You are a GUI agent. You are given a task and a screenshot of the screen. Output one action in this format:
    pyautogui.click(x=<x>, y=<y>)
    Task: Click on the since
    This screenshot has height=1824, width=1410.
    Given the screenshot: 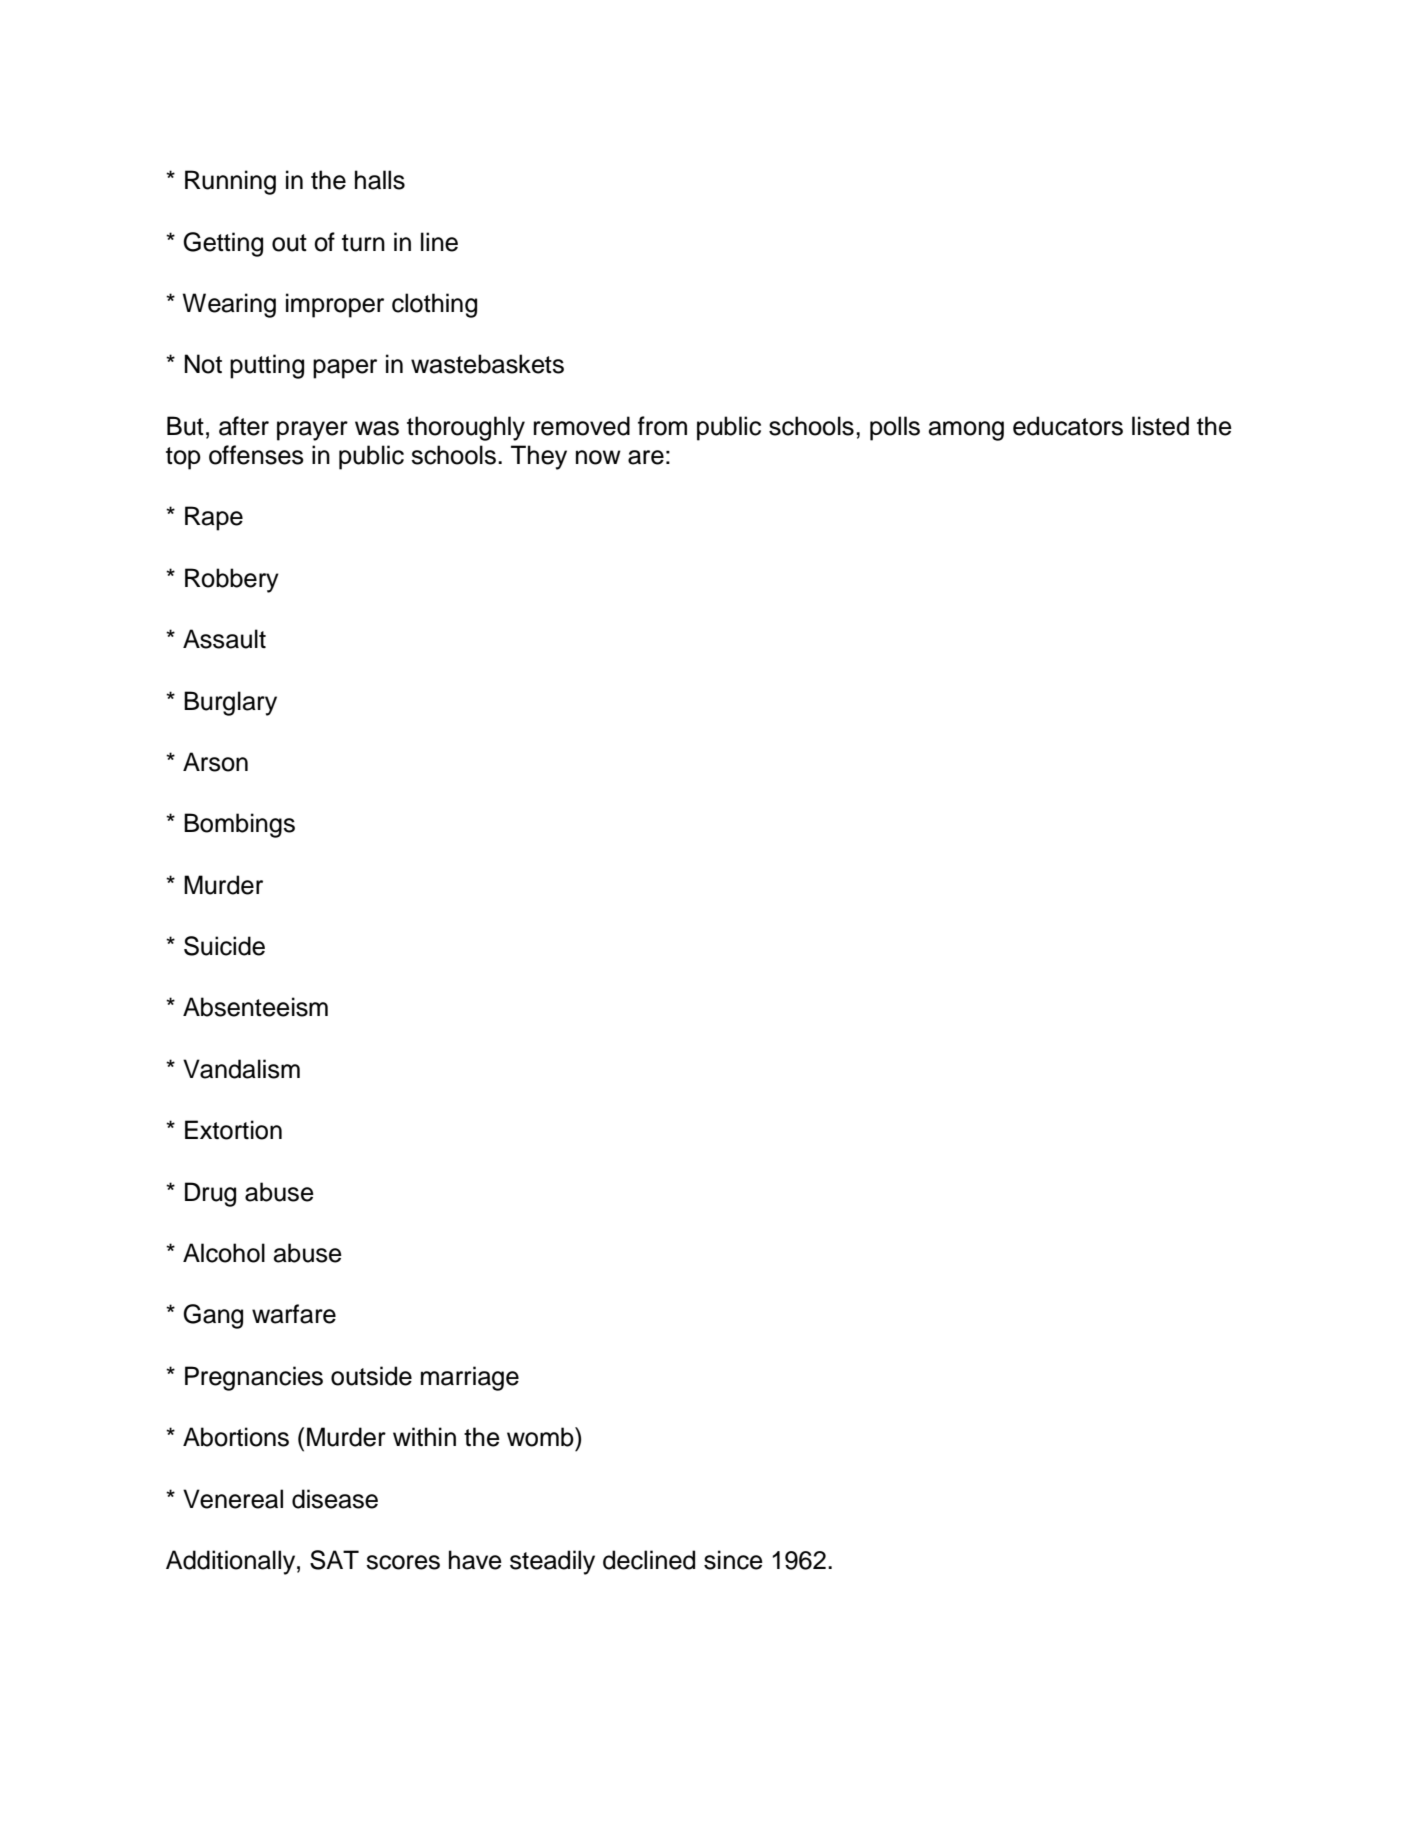 What is the action you would take?
    pyautogui.click(x=733, y=1560)
